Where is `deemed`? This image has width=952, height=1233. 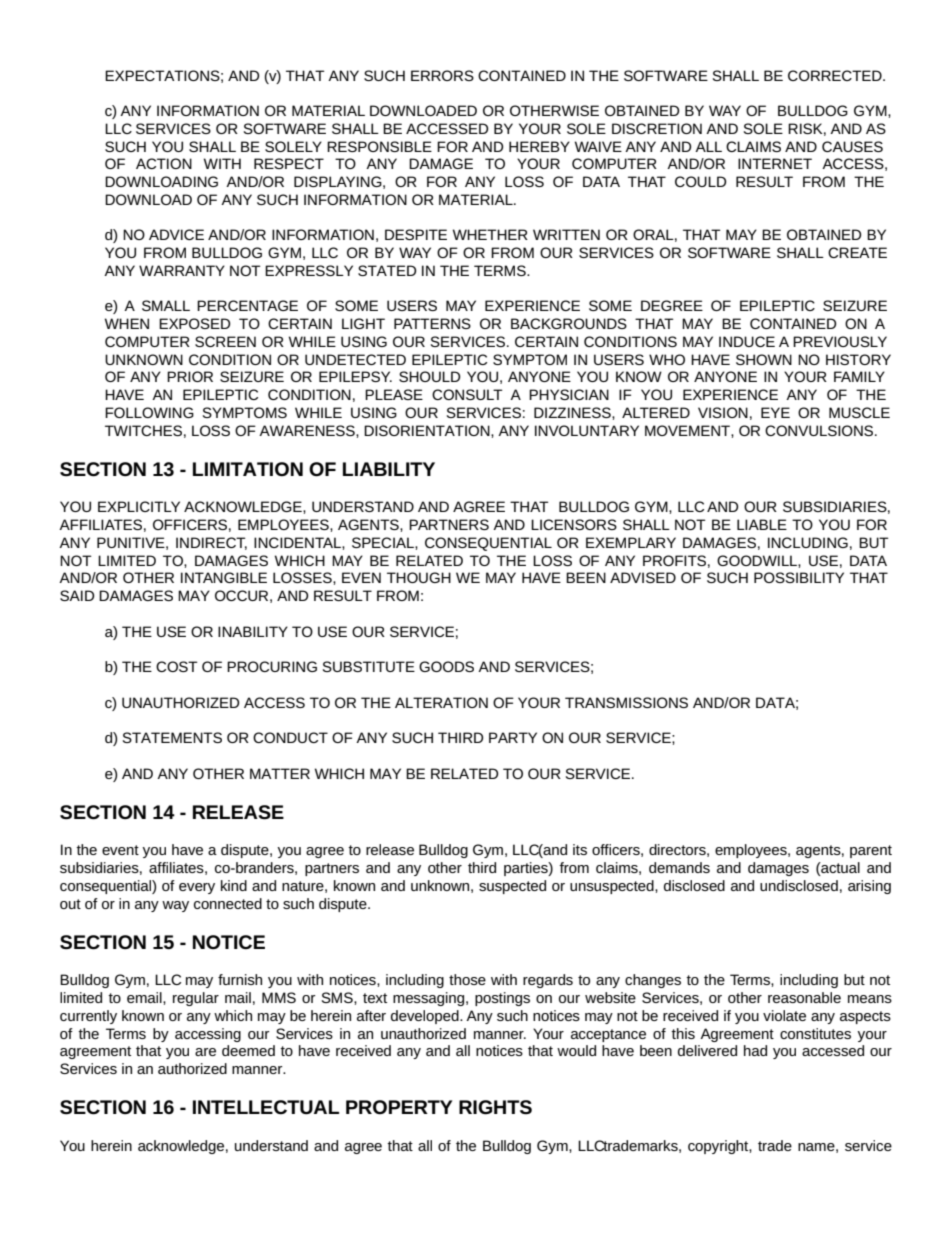 deemed is located at coordinates (248, 1050).
